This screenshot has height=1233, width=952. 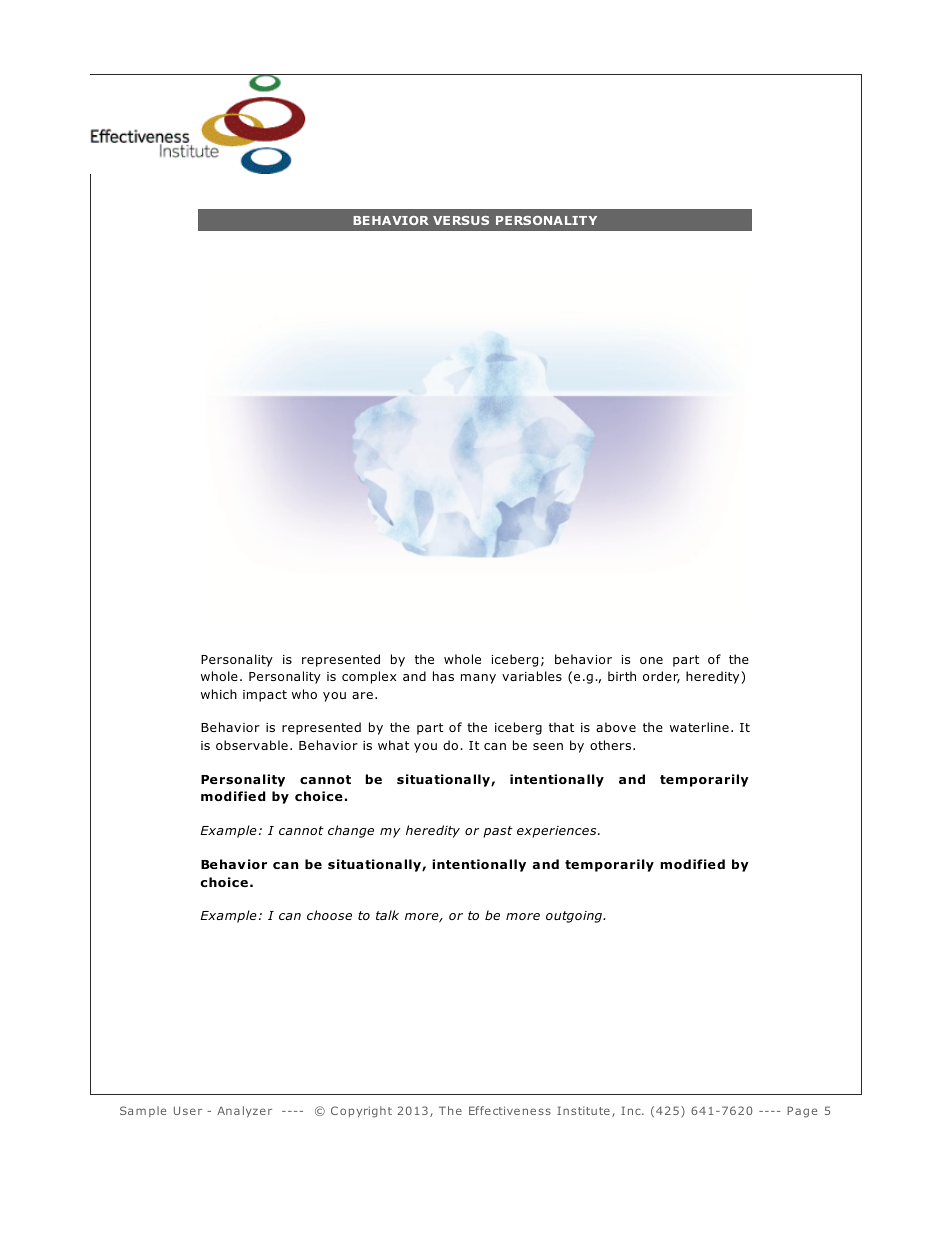 I want to click on many, so click(x=478, y=679).
